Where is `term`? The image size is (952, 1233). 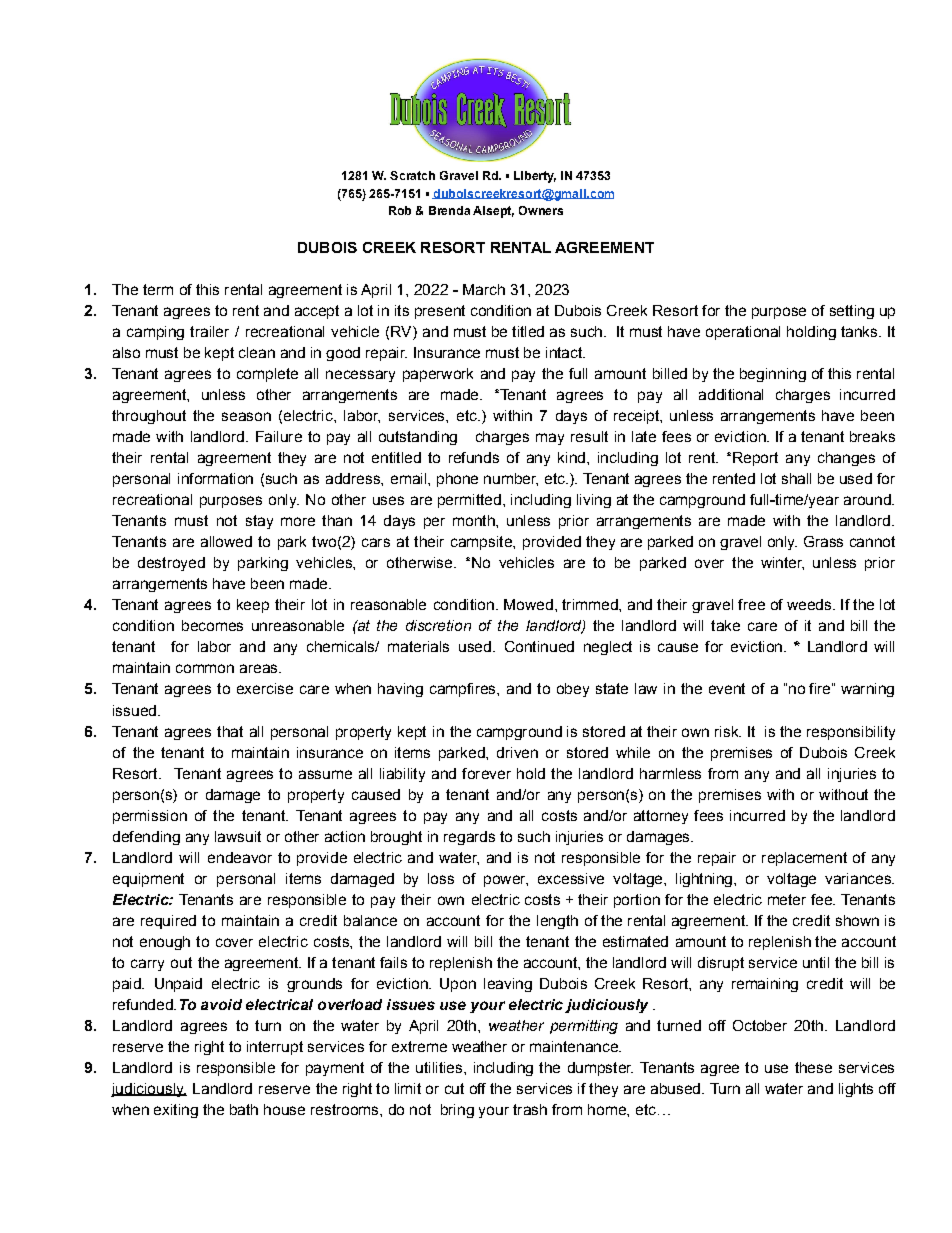
term is located at coordinates (158, 289).
